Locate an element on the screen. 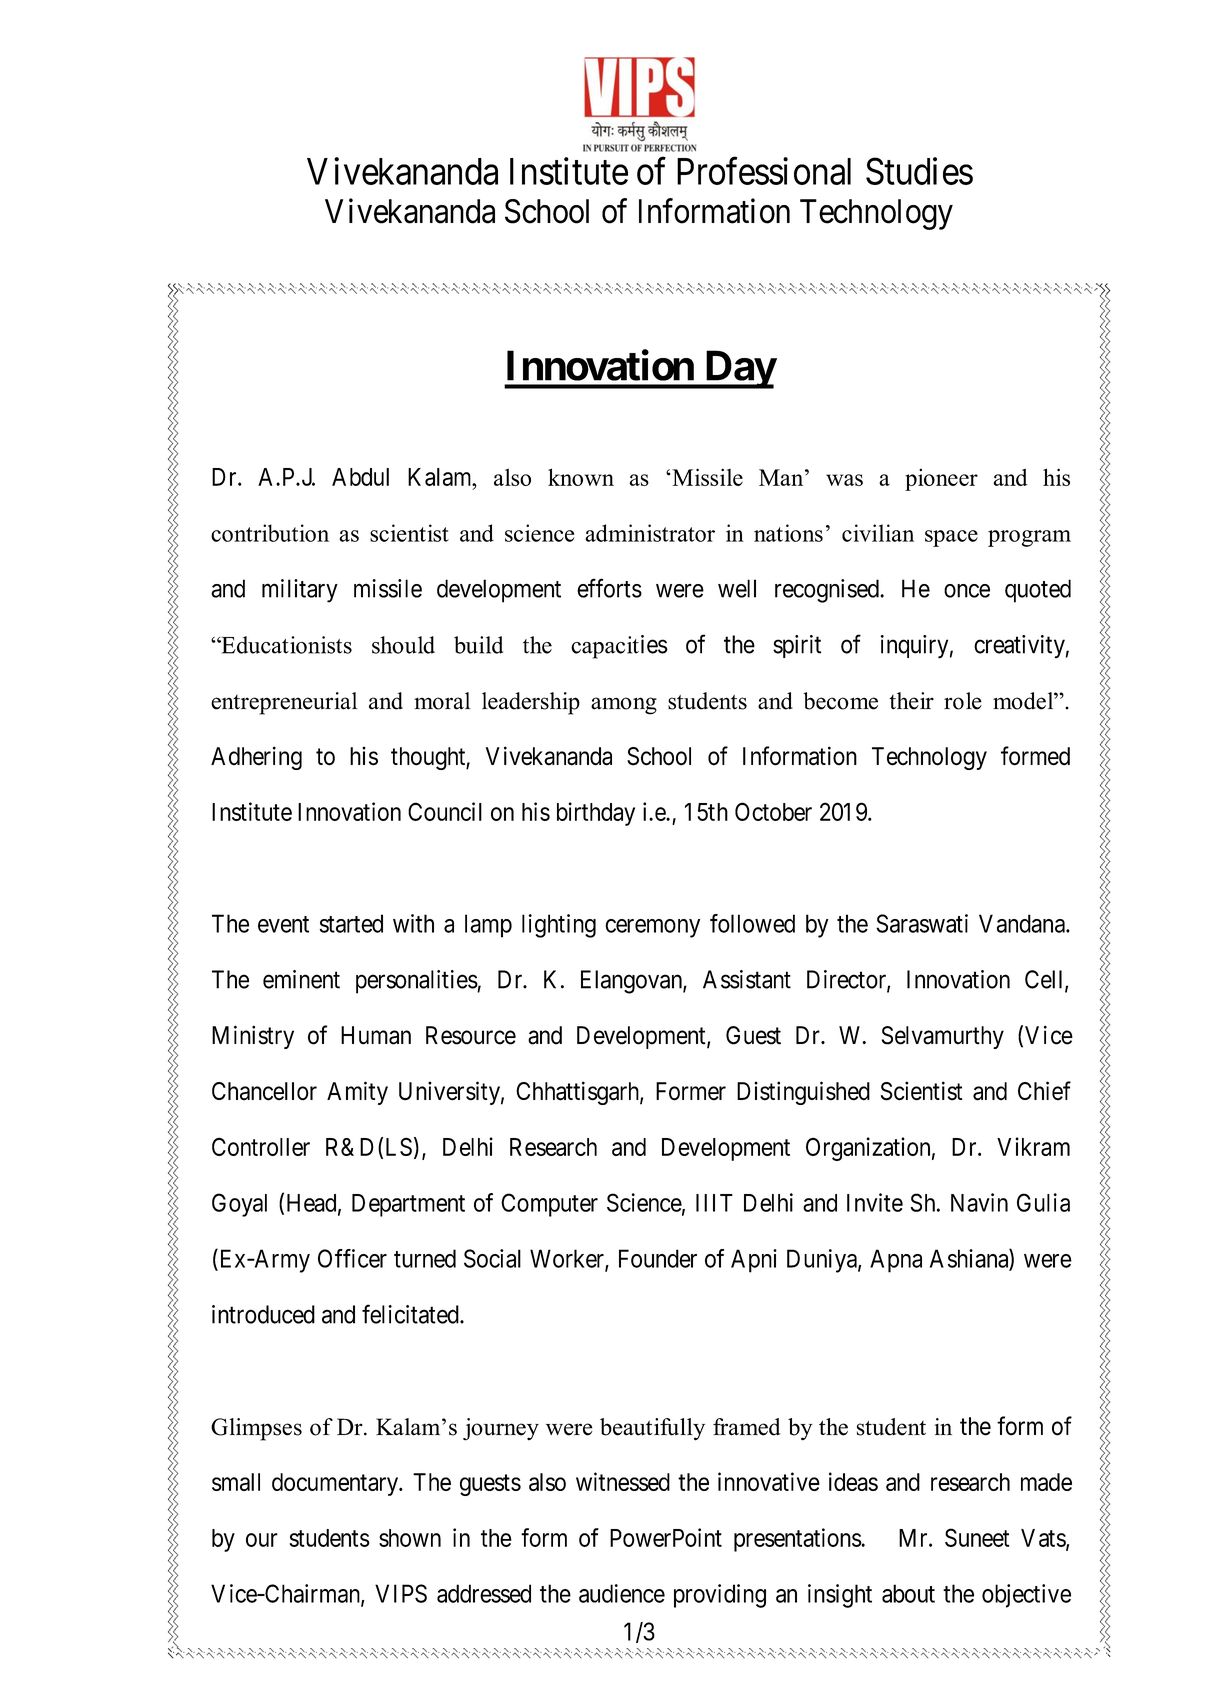 Image resolution: width=1205 pixels, height=1703 pixels. audience is located at coordinates (622, 1593).
